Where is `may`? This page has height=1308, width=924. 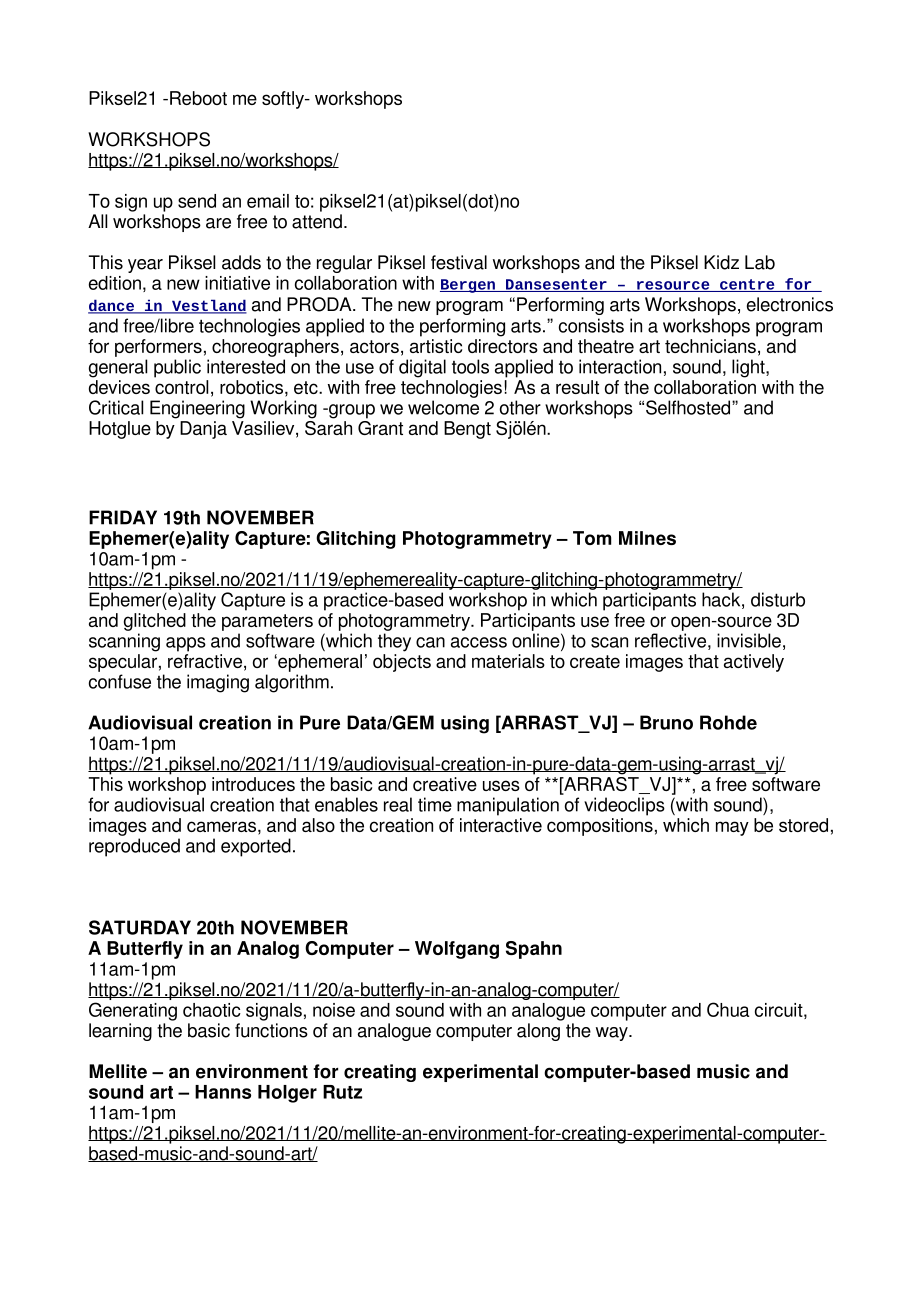
may is located at coordinates (732, 828).
